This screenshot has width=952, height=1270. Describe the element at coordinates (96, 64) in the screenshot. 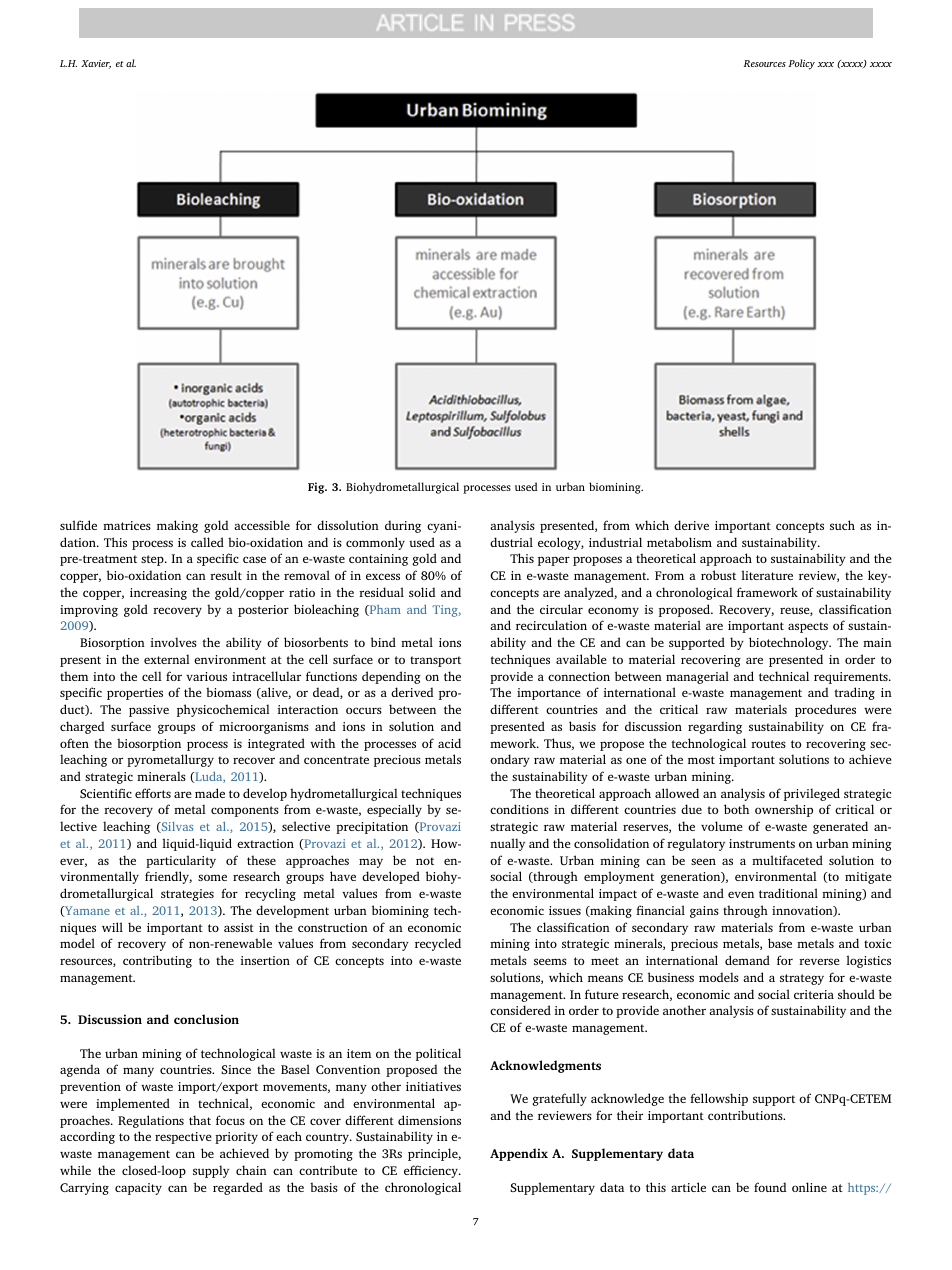

I see `Xavier` at that location.
